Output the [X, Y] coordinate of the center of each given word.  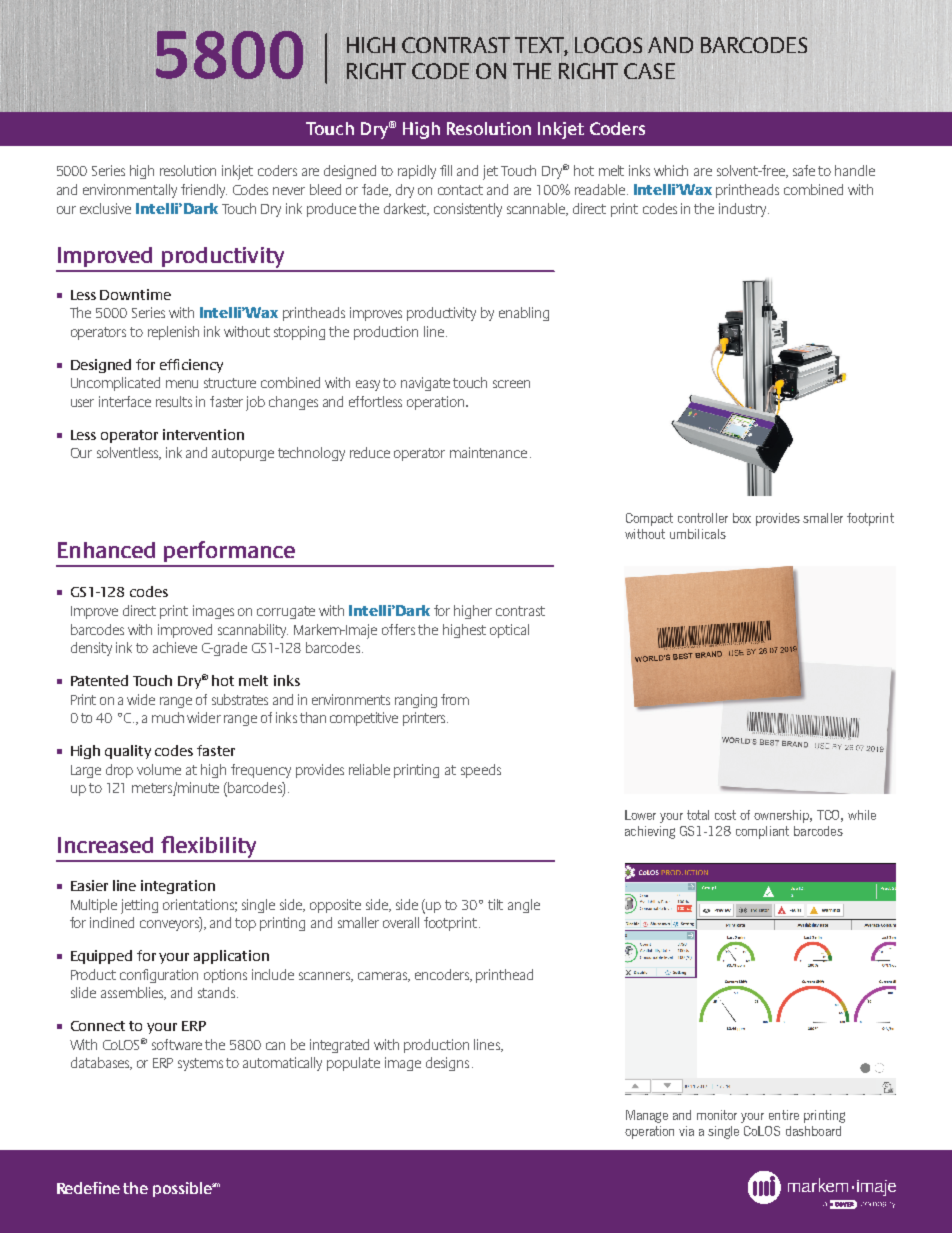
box [742, 518]
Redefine [88, 1188]
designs [447, 1064]
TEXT [541, 46]
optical [509, 631]
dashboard [813, 1131]
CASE [649, 71]
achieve [175, 647]
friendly [204, 191]
